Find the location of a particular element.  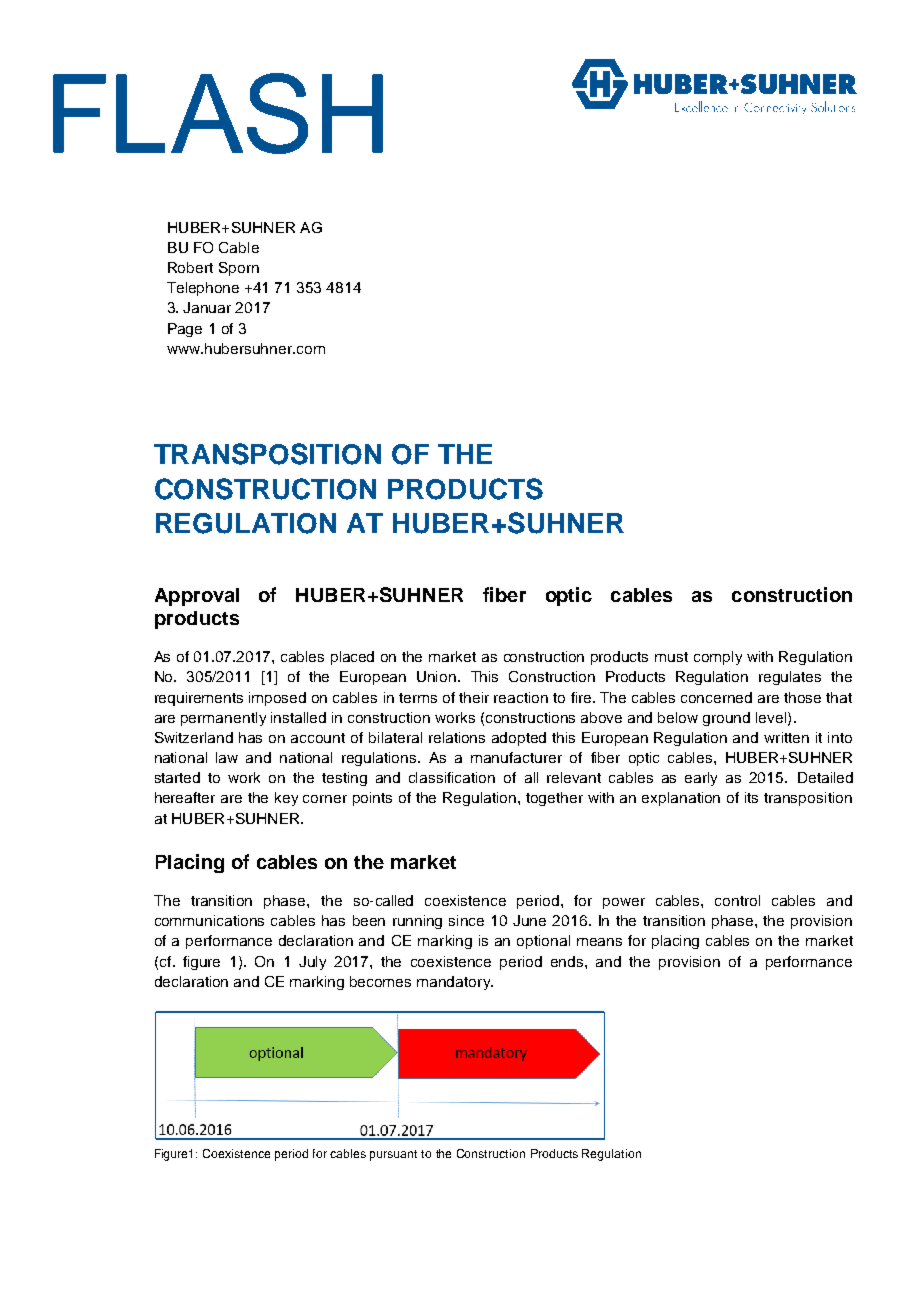

must is located at coordinates (671, 657).
